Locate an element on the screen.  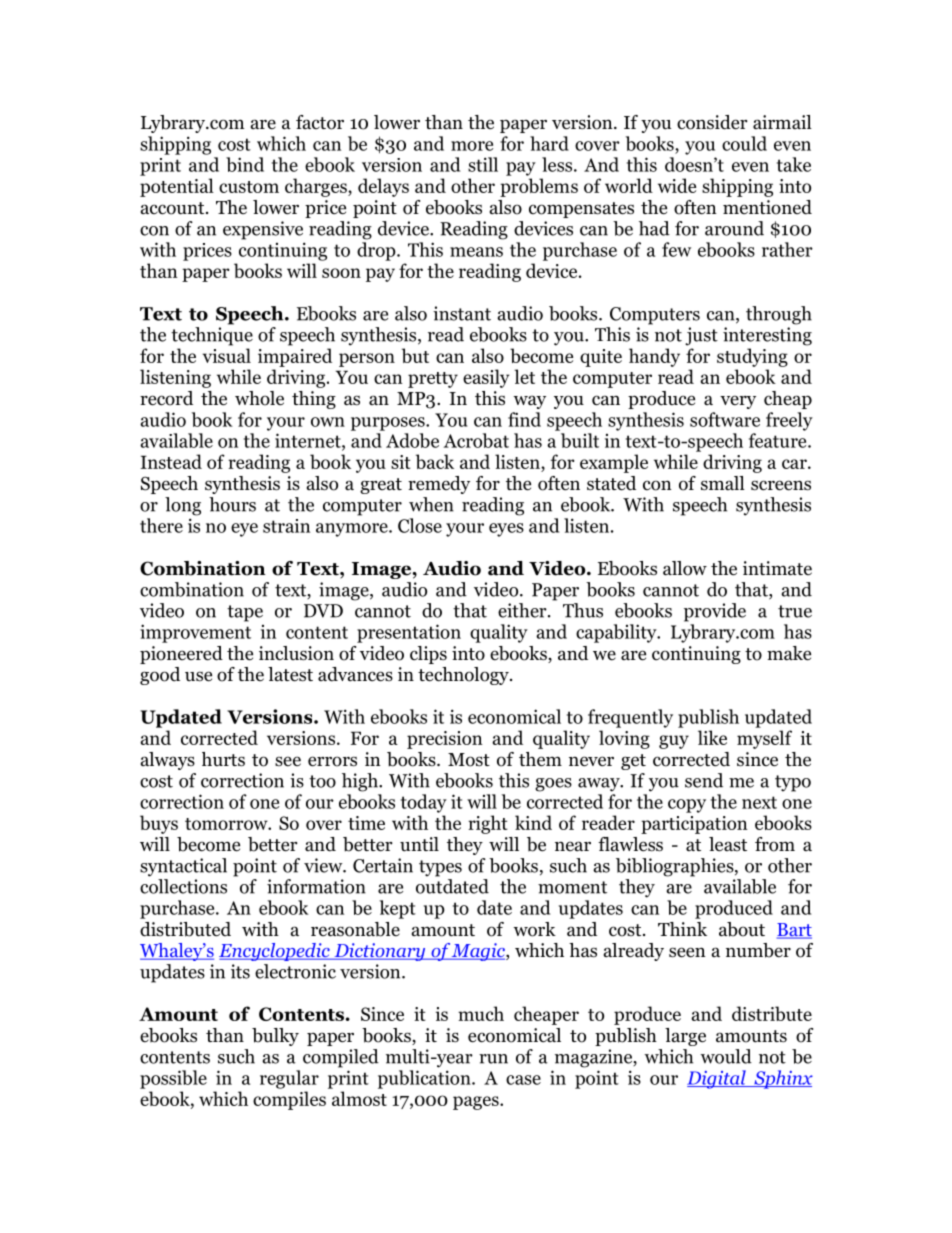
right is located at coordinates (488, 824).
